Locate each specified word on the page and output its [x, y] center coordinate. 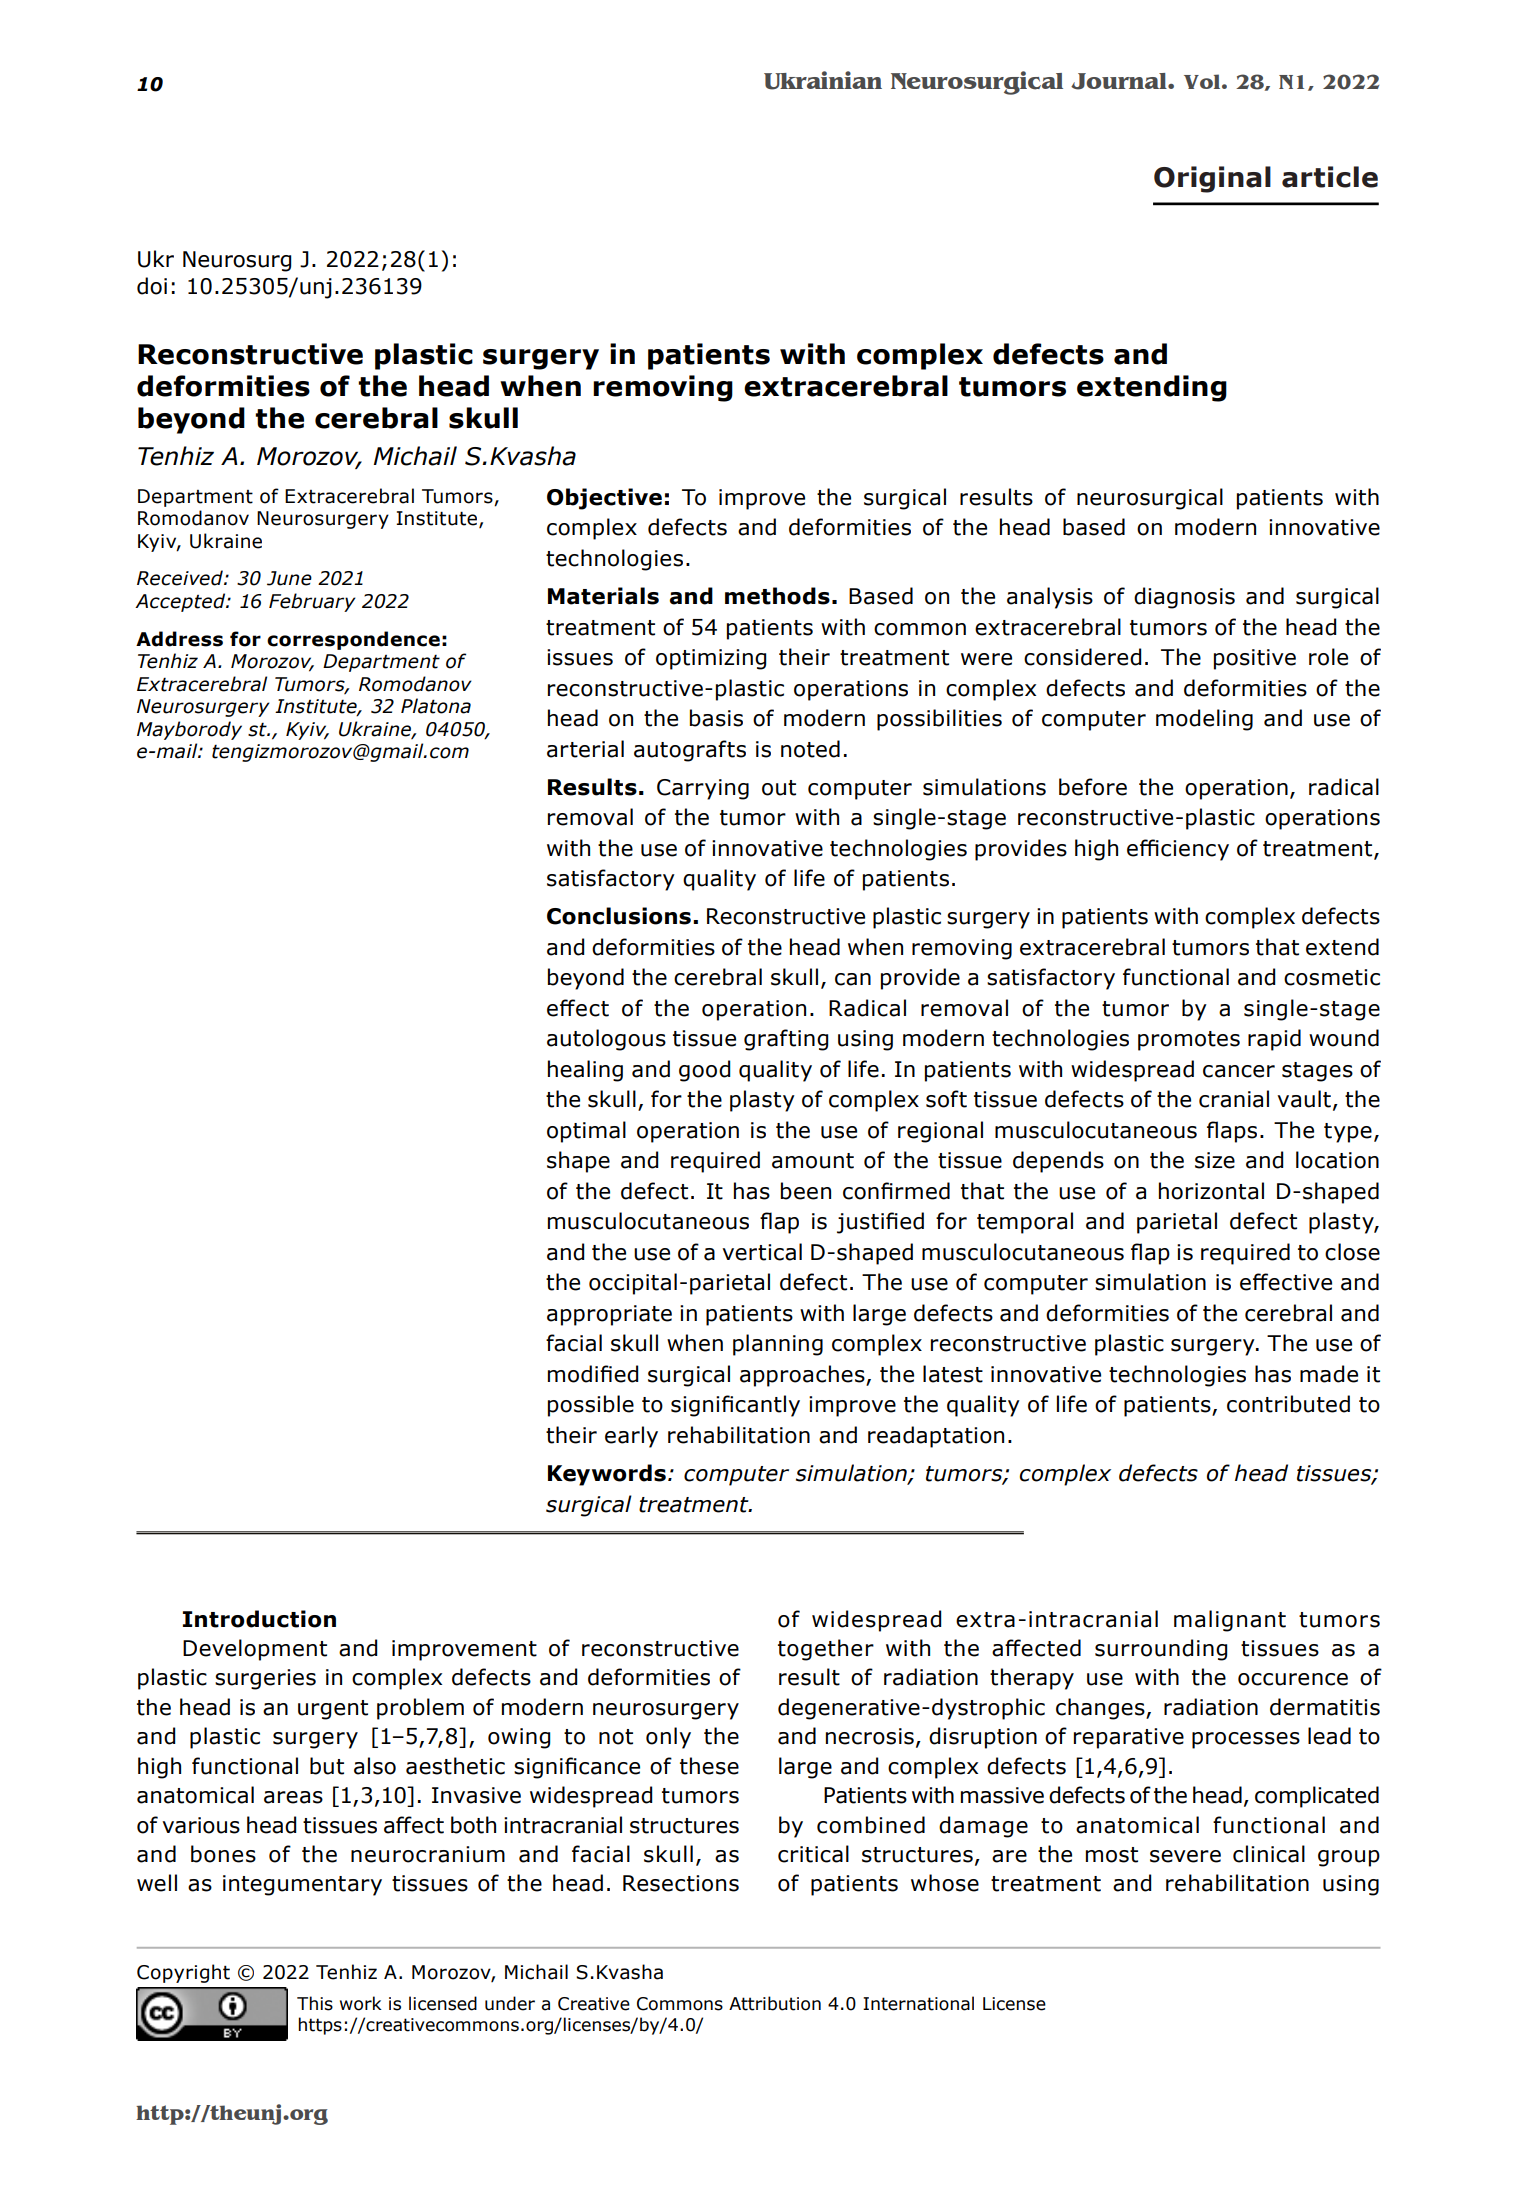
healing [585, 1071]
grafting [786, 1040]
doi [152, 286]
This [315, 2003]
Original [1212, 179]
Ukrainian [823, 80]
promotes [1189, 1041]
